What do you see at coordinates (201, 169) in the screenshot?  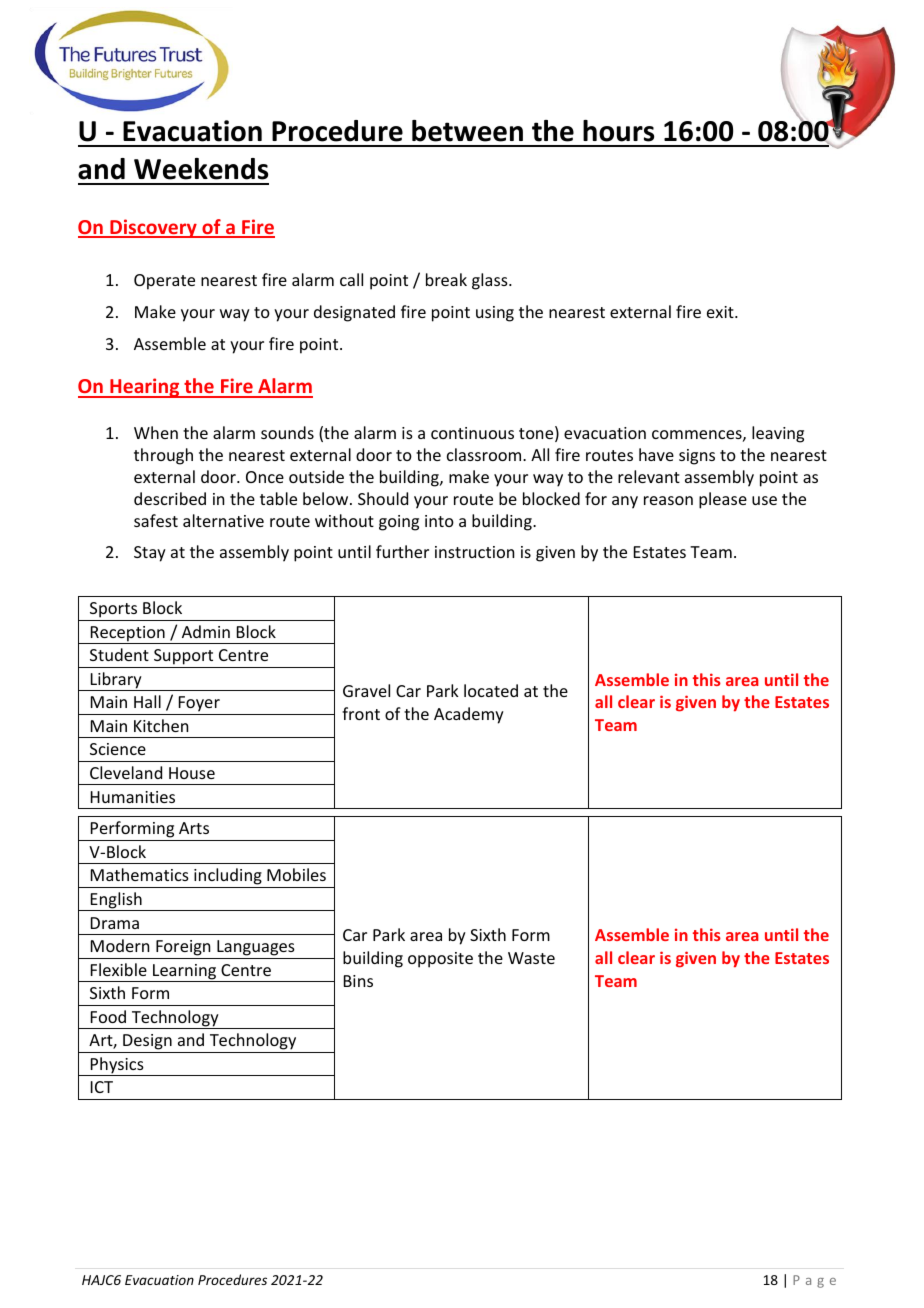 I see `Weekends` at bounding box center [201, 169].
